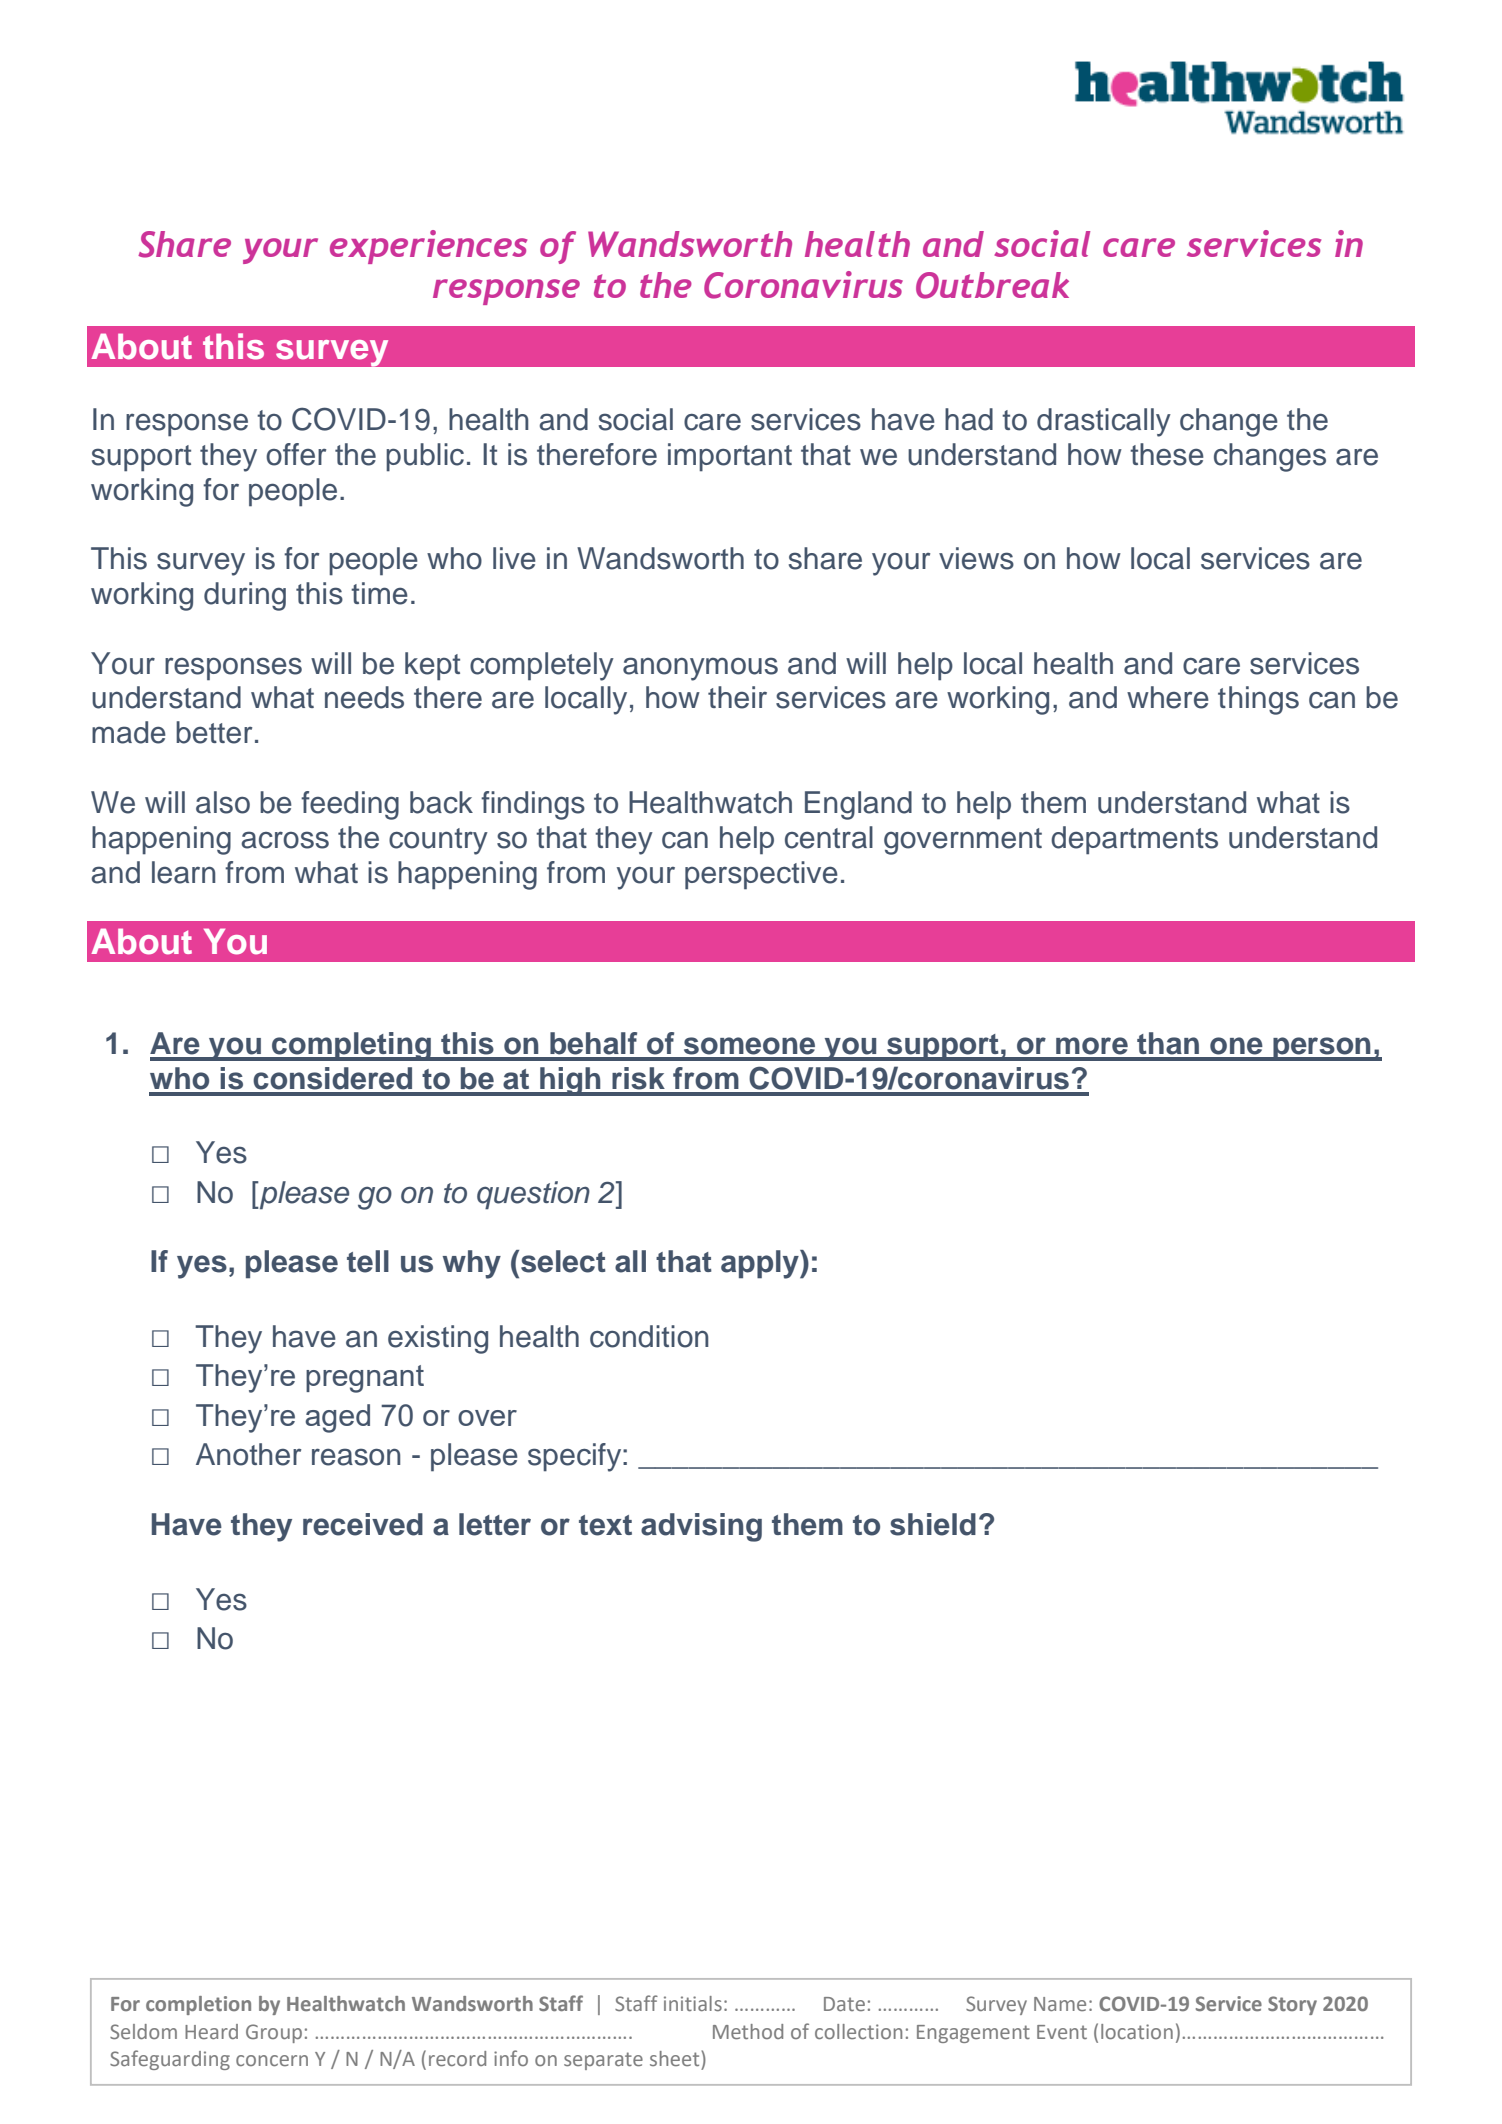  I want to click on where, so click(1168, 697).
